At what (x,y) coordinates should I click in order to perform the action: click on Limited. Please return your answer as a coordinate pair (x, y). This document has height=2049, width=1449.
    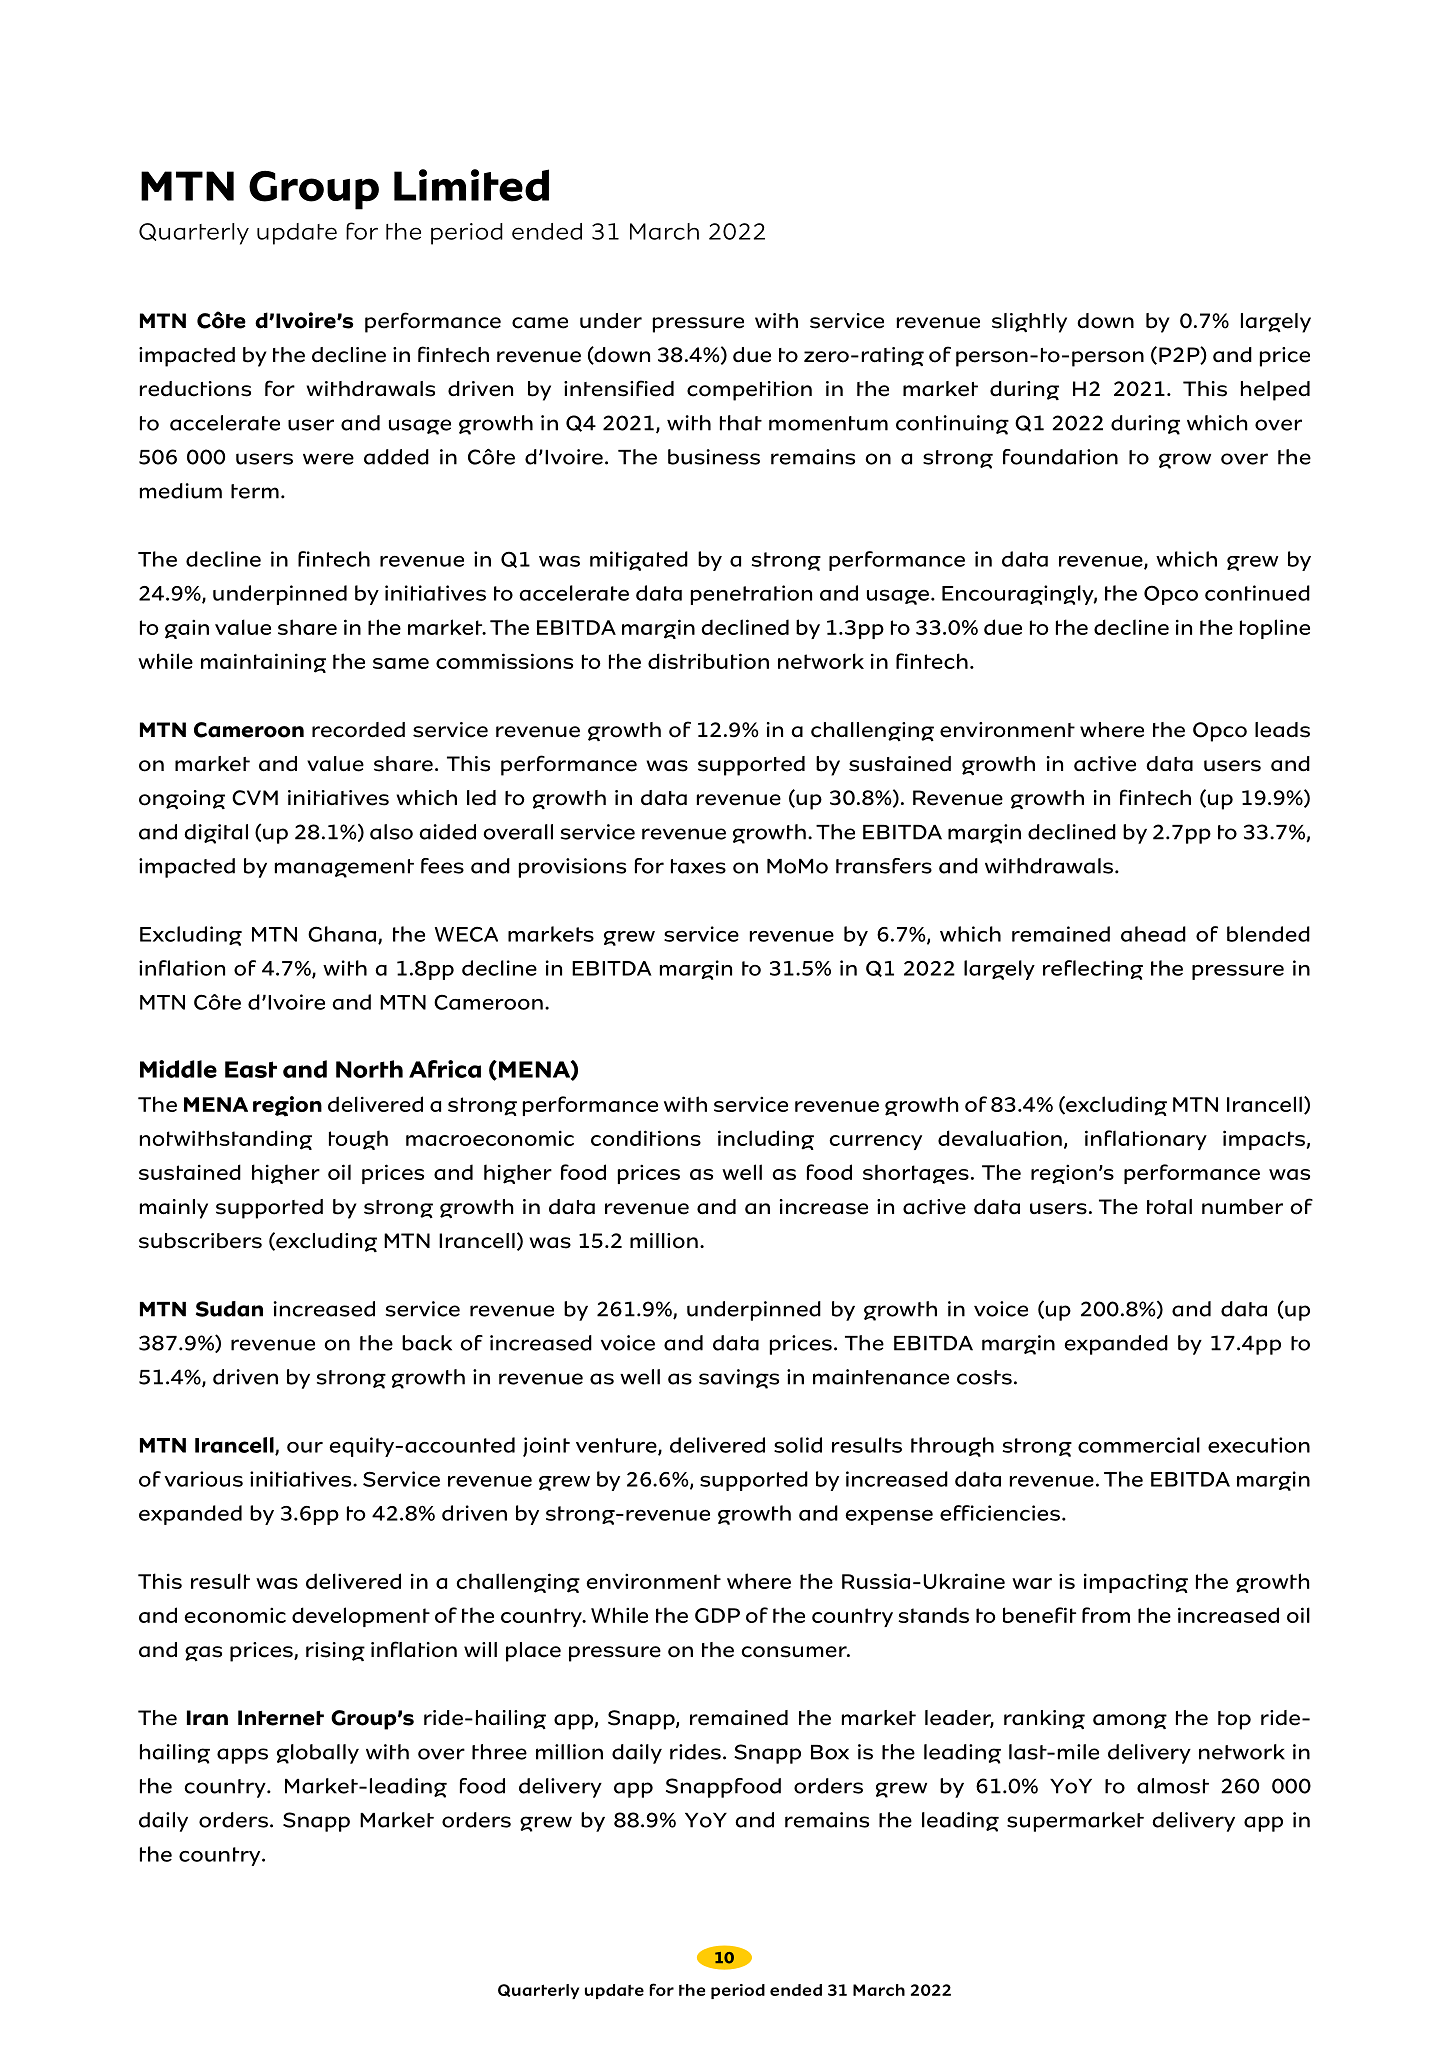
    Looking at the image, I should click on (471, 185).
